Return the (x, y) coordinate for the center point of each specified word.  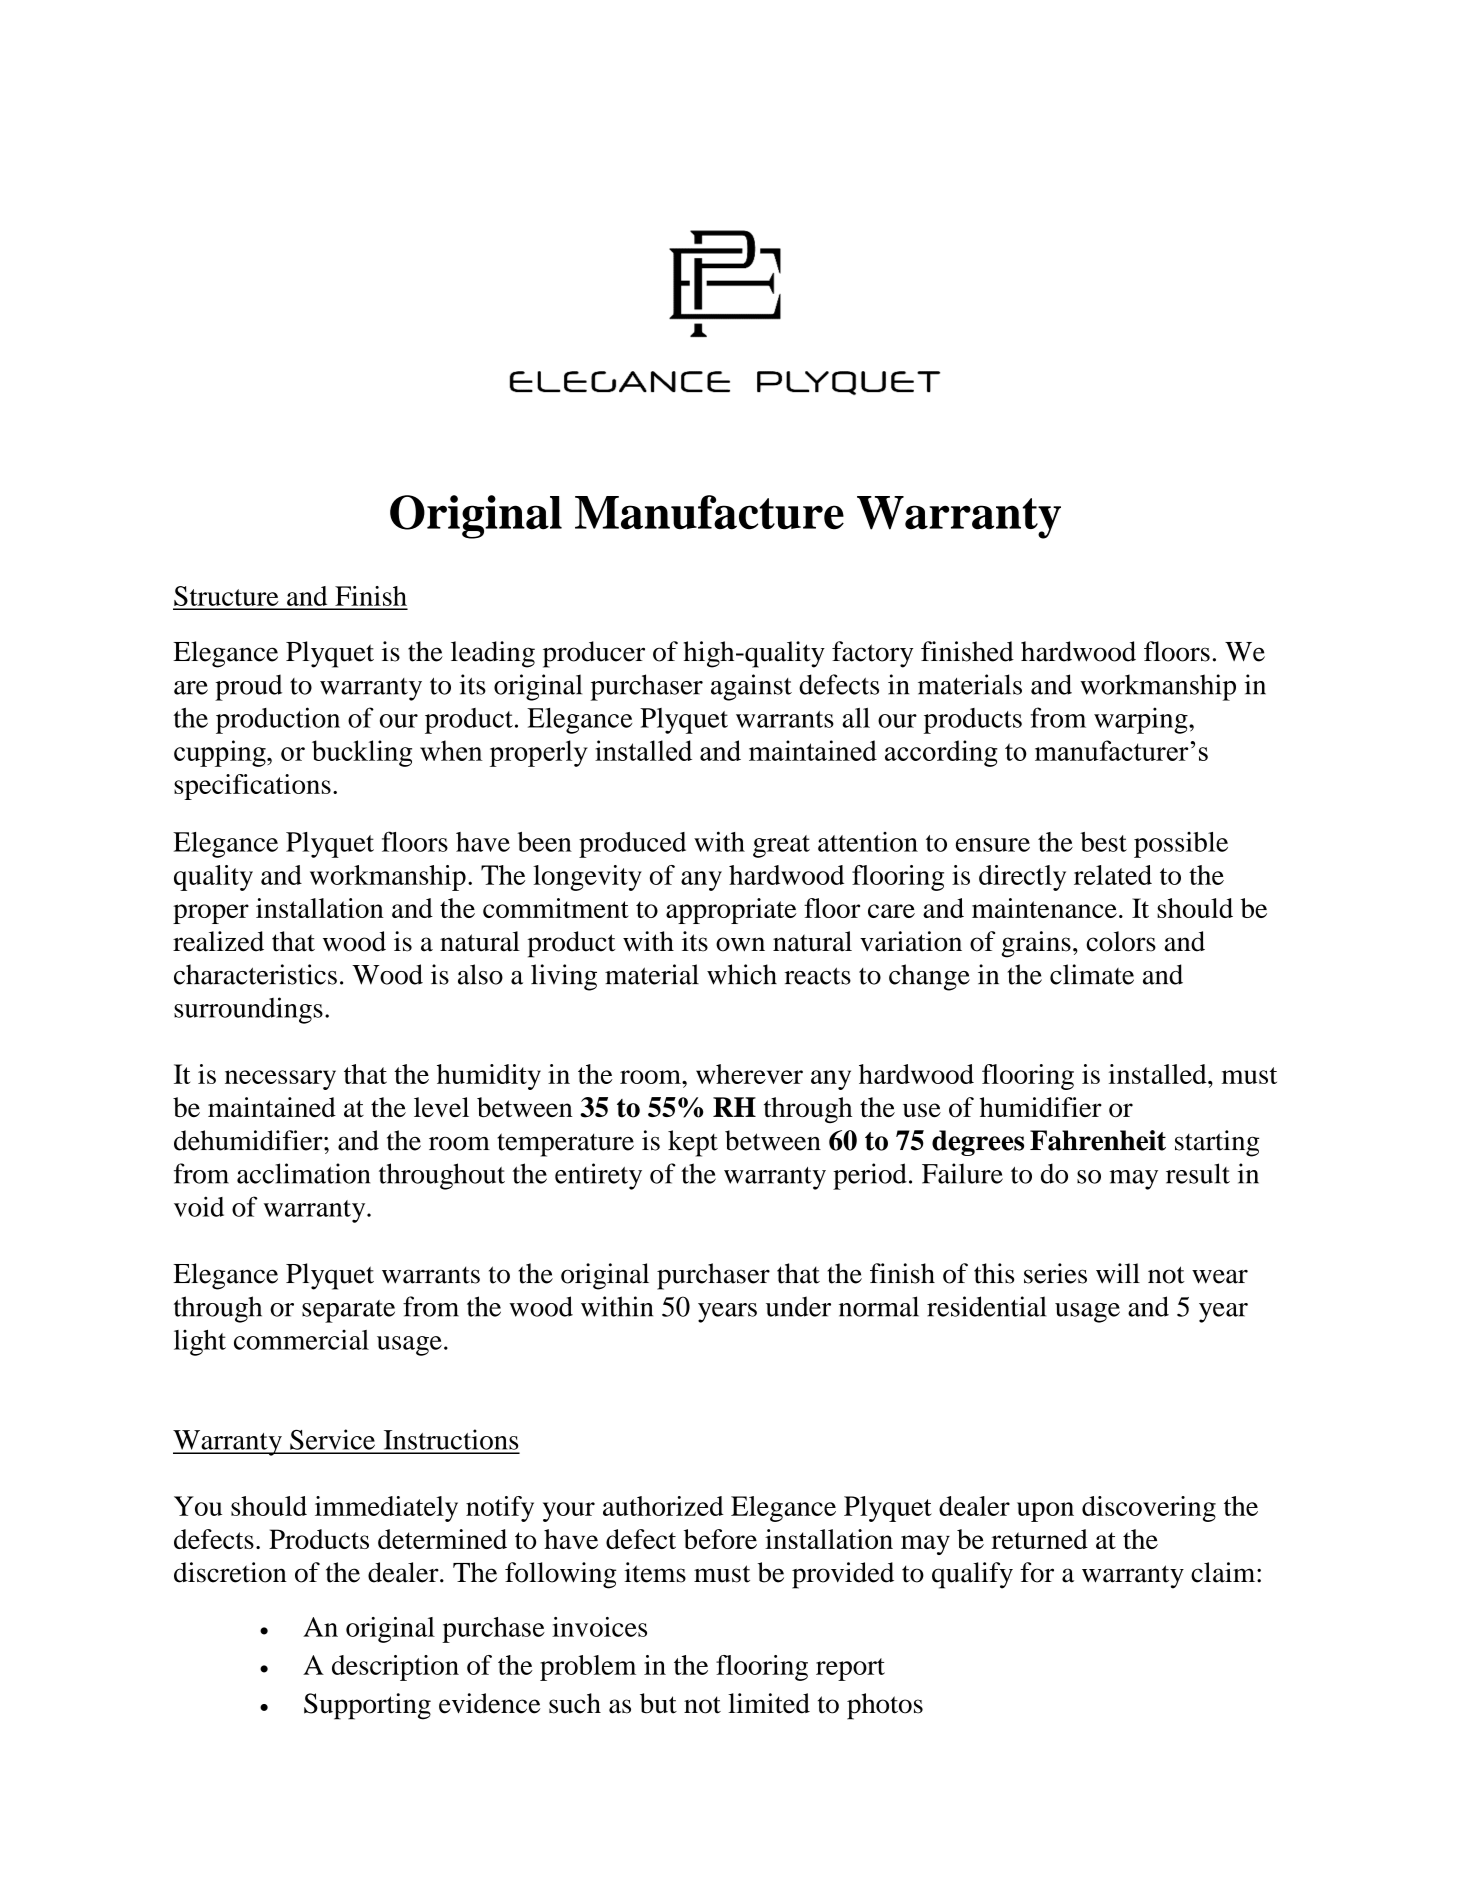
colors (1121, 941)
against (751, 687)
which (742, 974)
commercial (301, 1340)
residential (986, 1306)
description (395, 1668)
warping (1142, 720)
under (798, 1306)
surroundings (248, 1010)
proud (248, 687)
